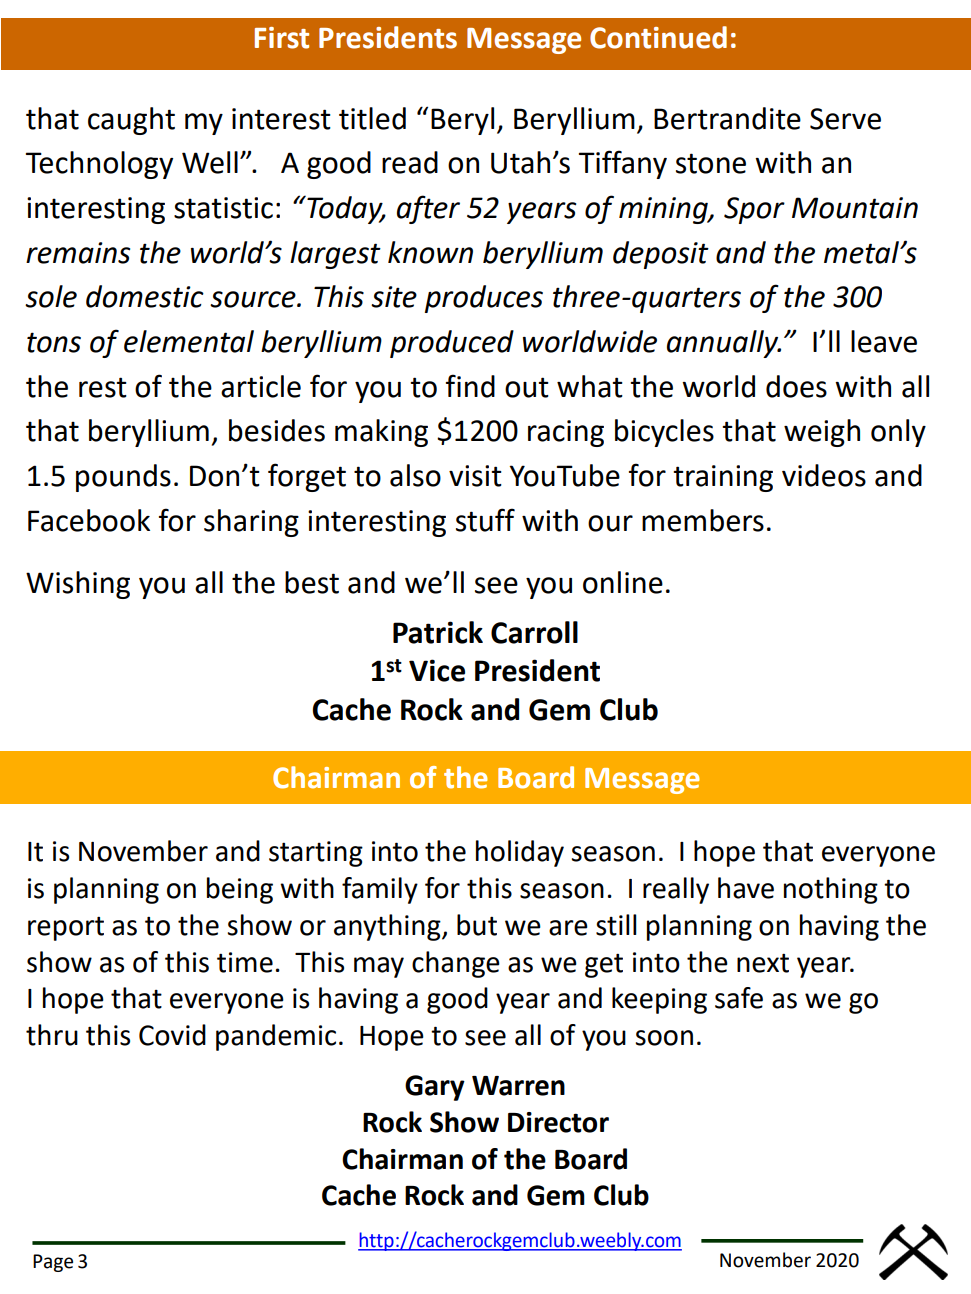 Image resolution: width=971 pixels, height=1294 pixels. Describe the element at coordinates (845, 119) in the page. I see `Serve` at that location.
